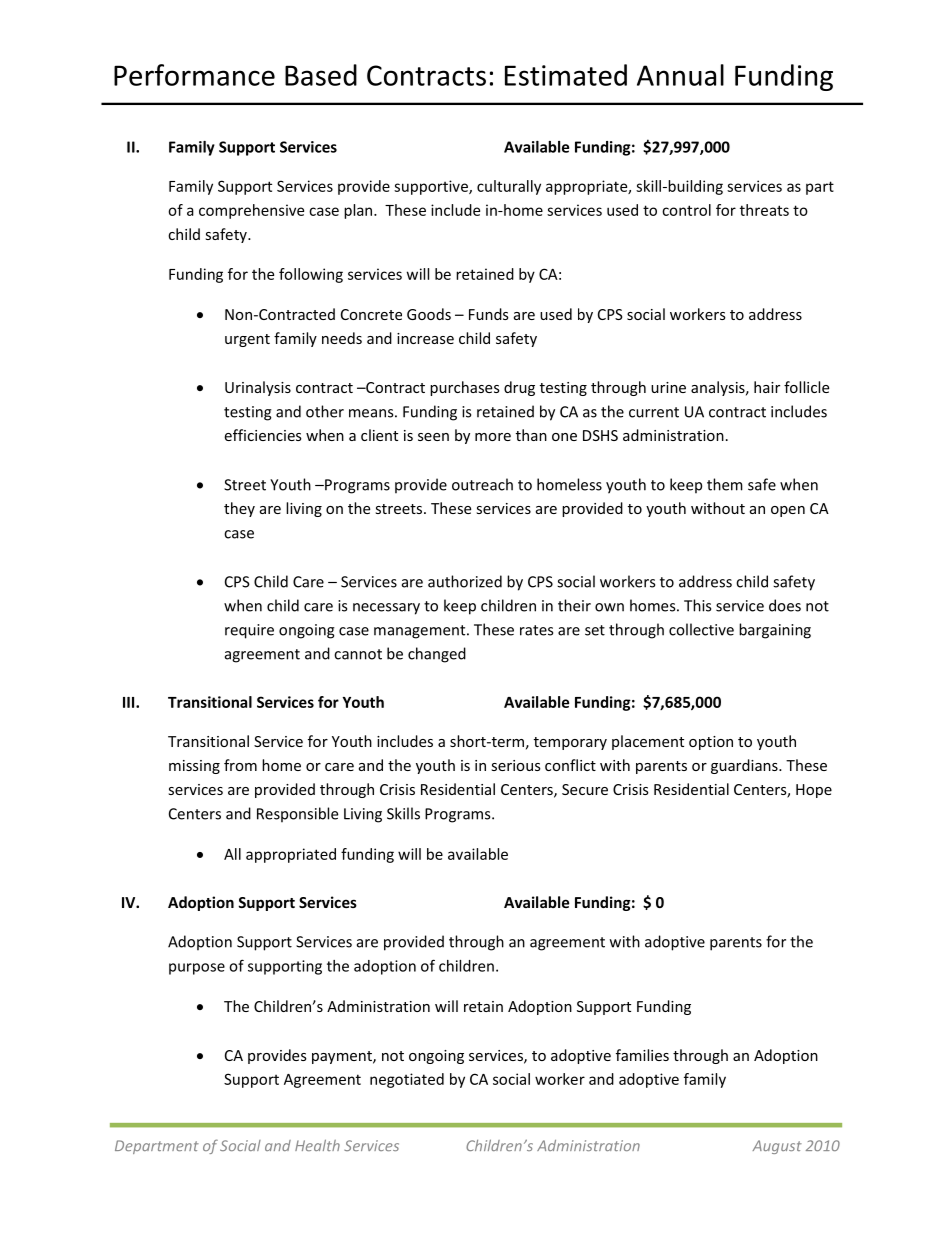  I want to click on authorized, so click(465, 581).
